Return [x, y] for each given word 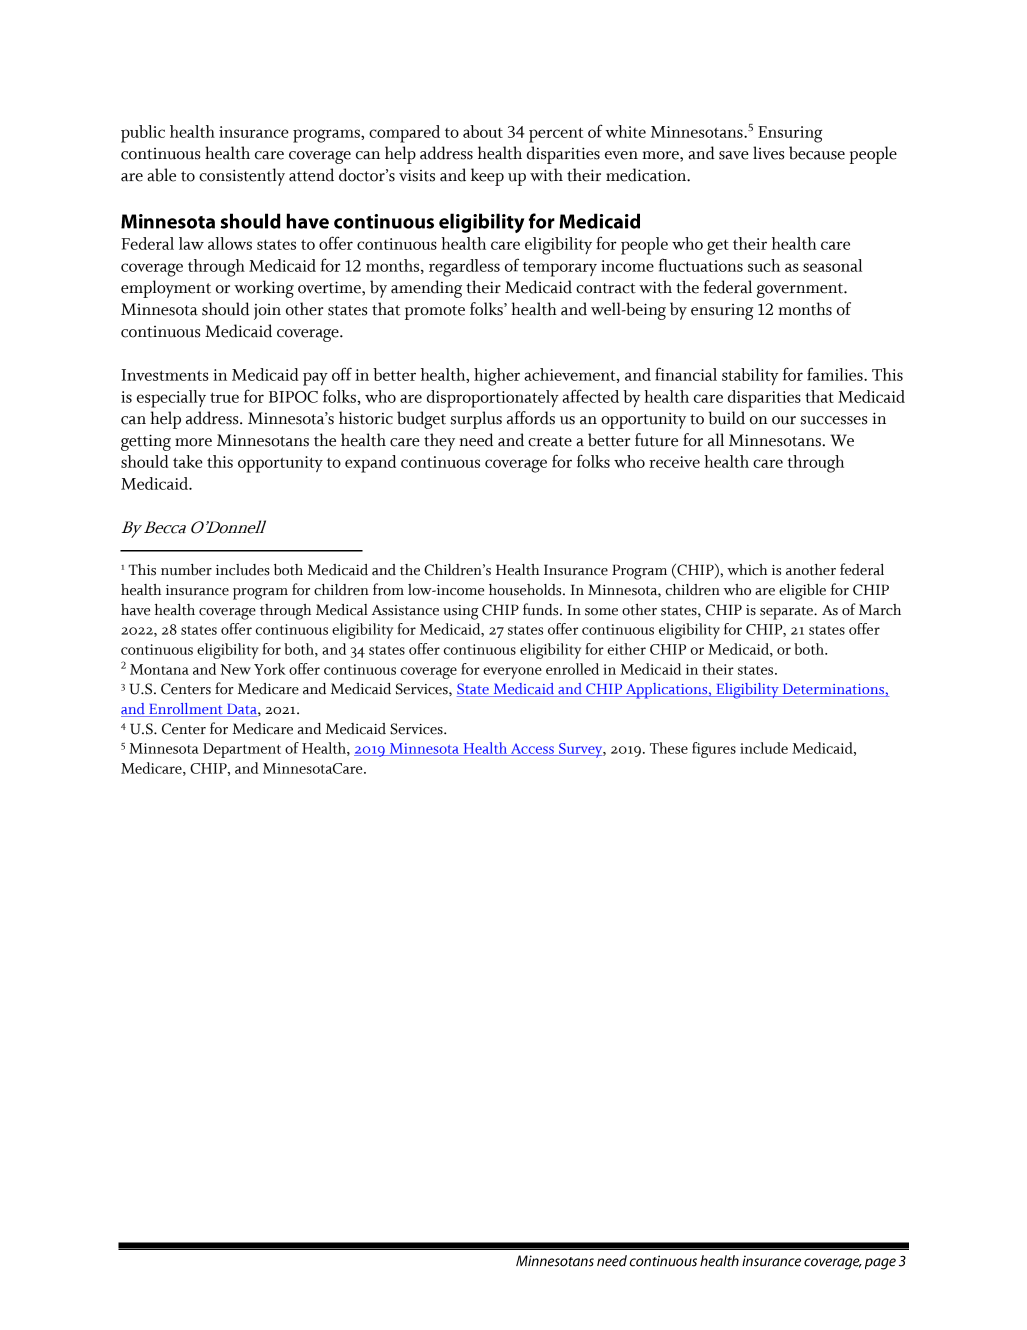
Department [242, 750]
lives [768, 153]
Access [532, 749]
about [483, 131]
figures [714, 750]
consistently [242, 177]
